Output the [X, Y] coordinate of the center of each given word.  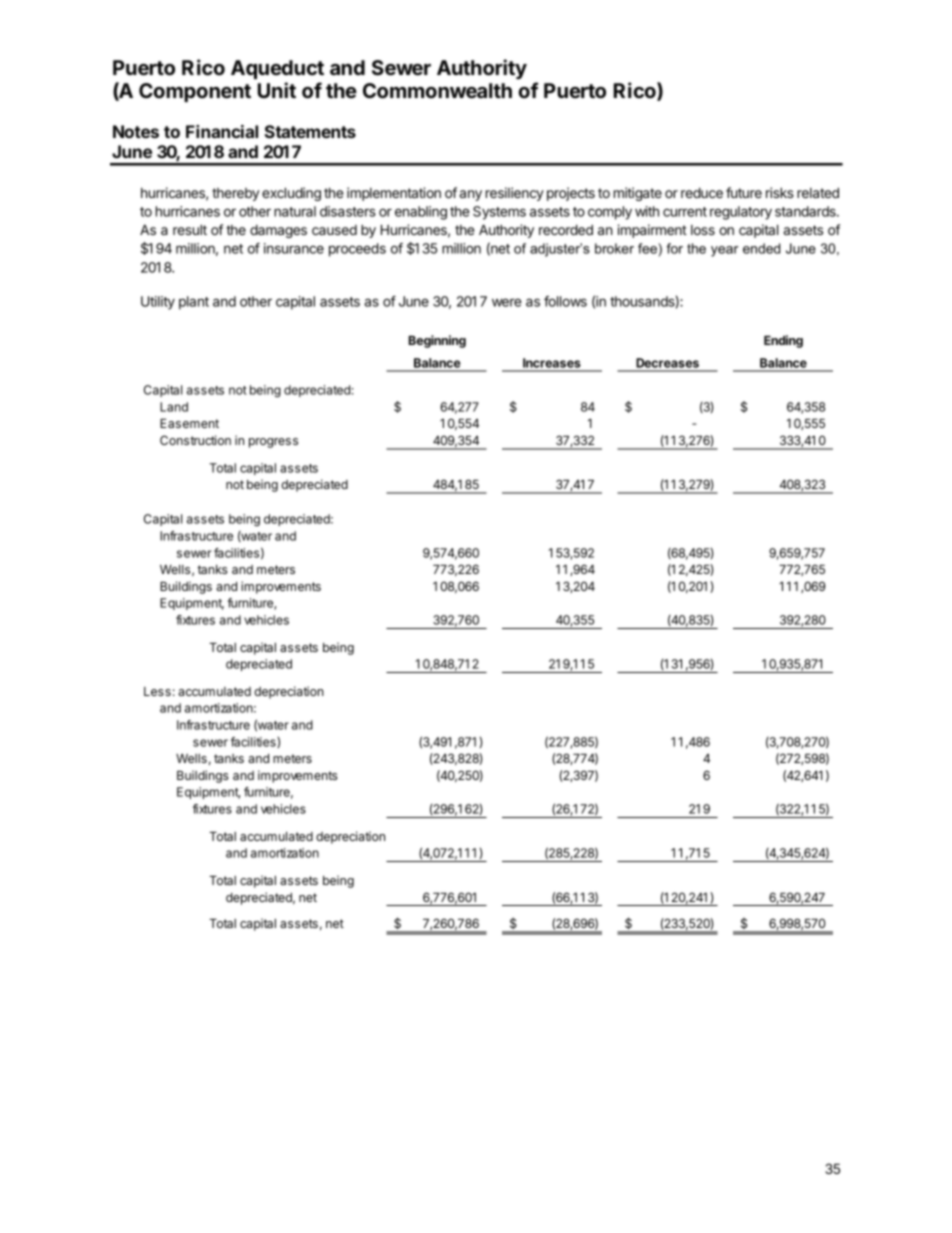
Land [174, 407]
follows [565, 301]
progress [273, 443]
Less [157, 691]
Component [195, 92]
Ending [783, 341]
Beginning [437, 341]
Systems [499, 213]
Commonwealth [437, 91]
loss [703, 230]
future [744, 192]
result [190, 230]
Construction [195, 440]
